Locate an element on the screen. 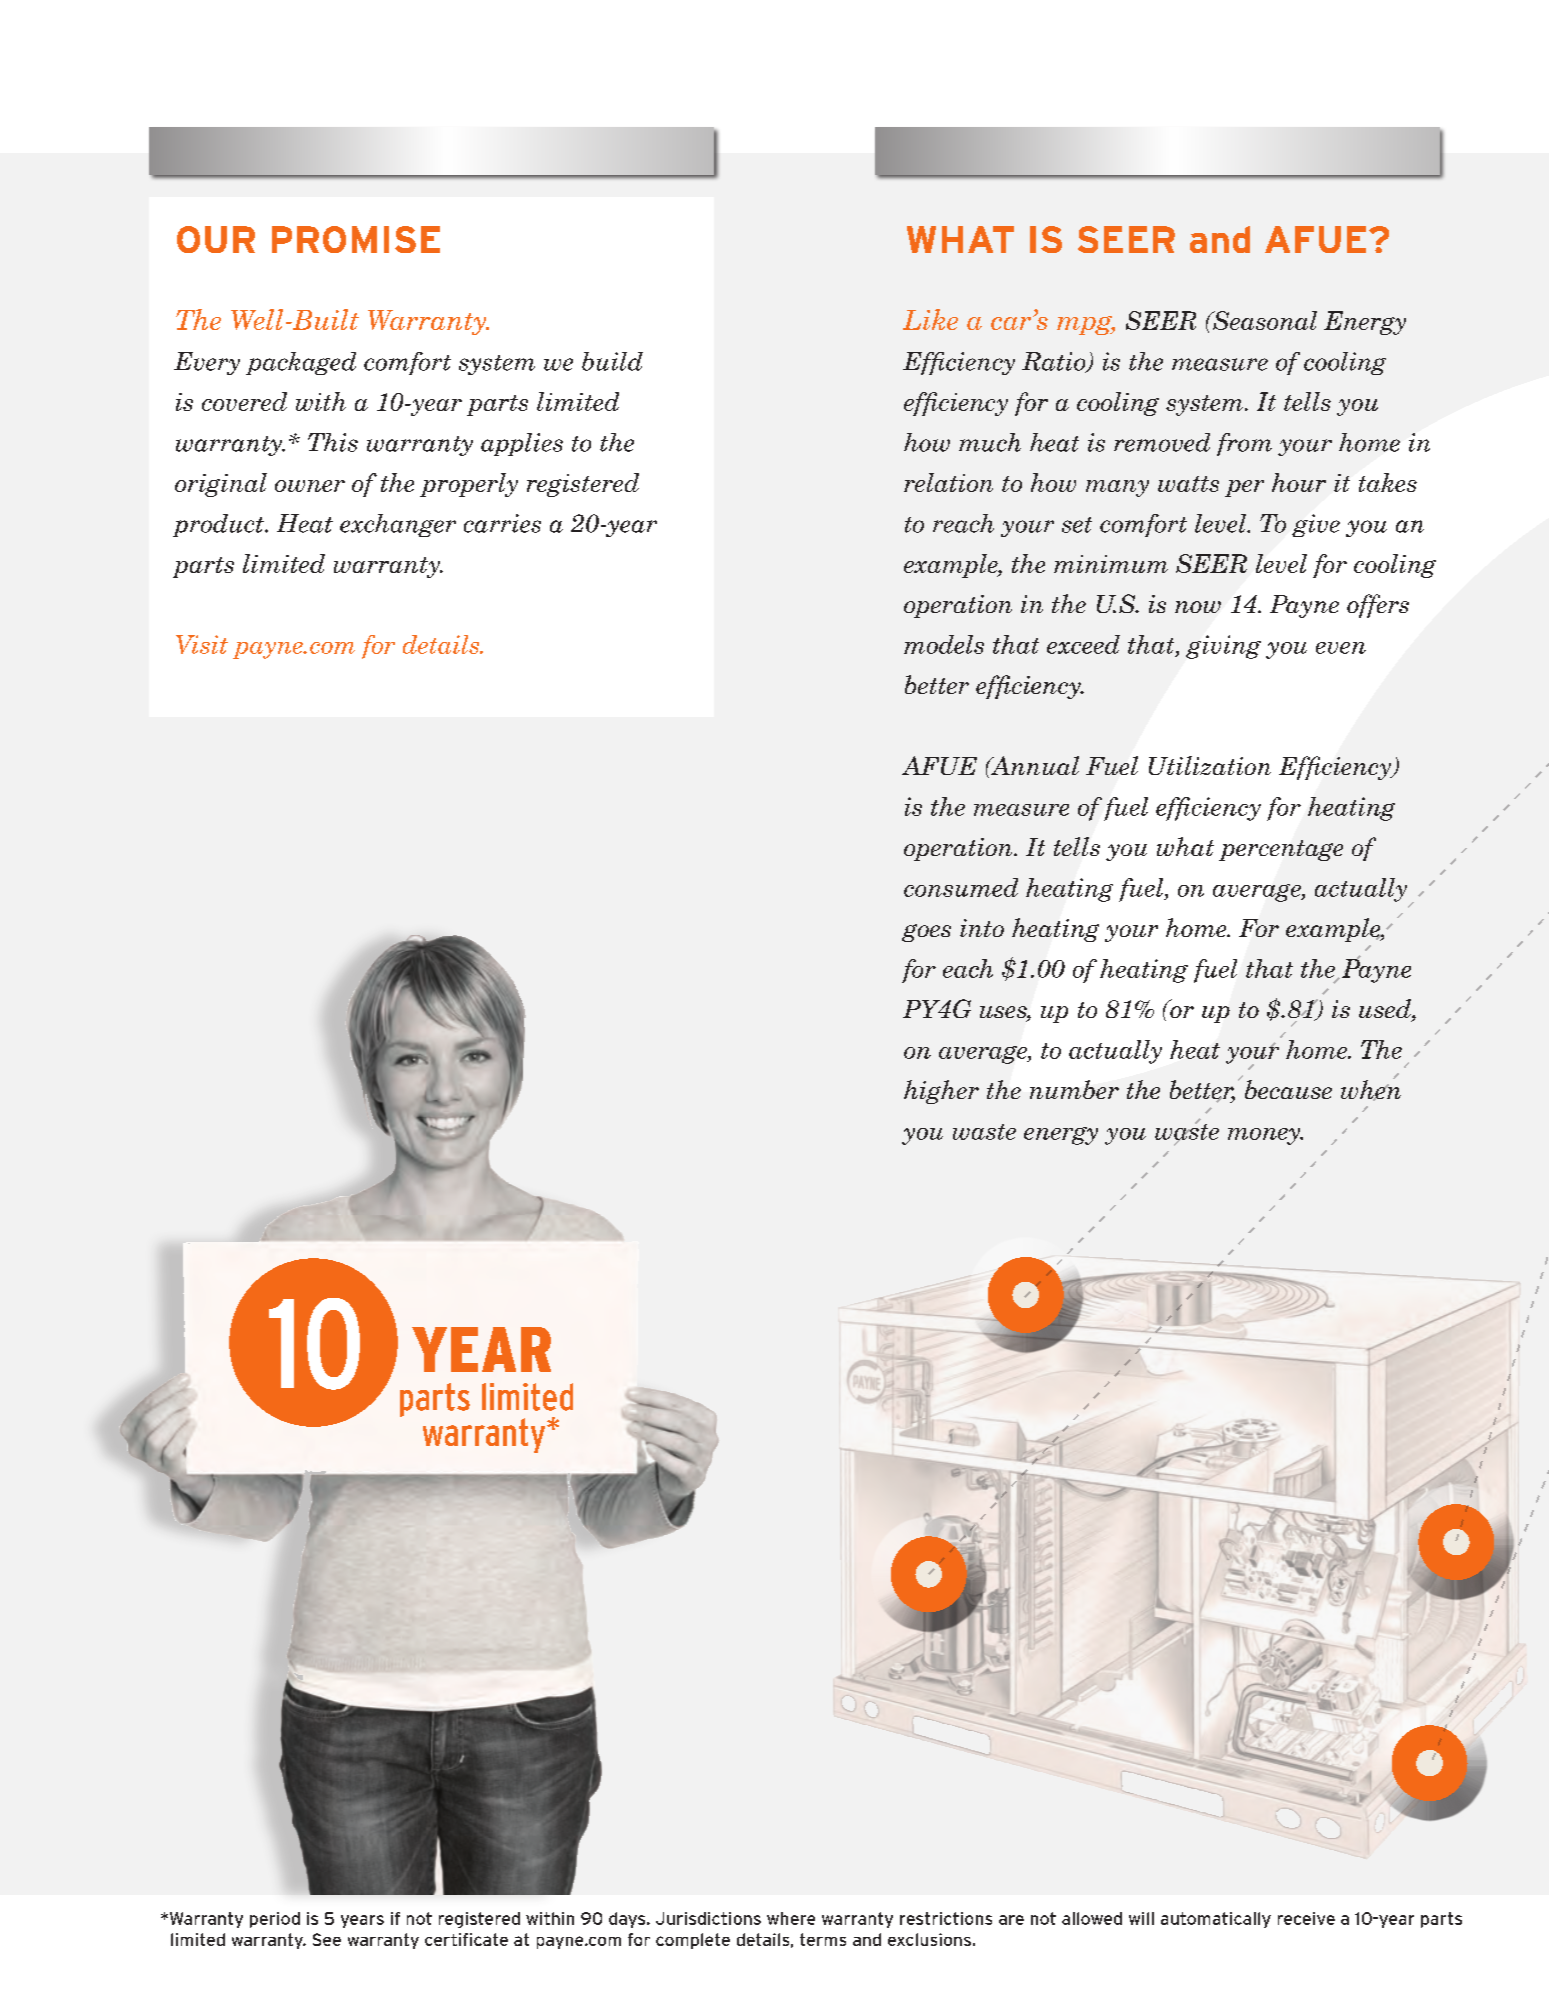  models is located at coordinates (944, 644).
